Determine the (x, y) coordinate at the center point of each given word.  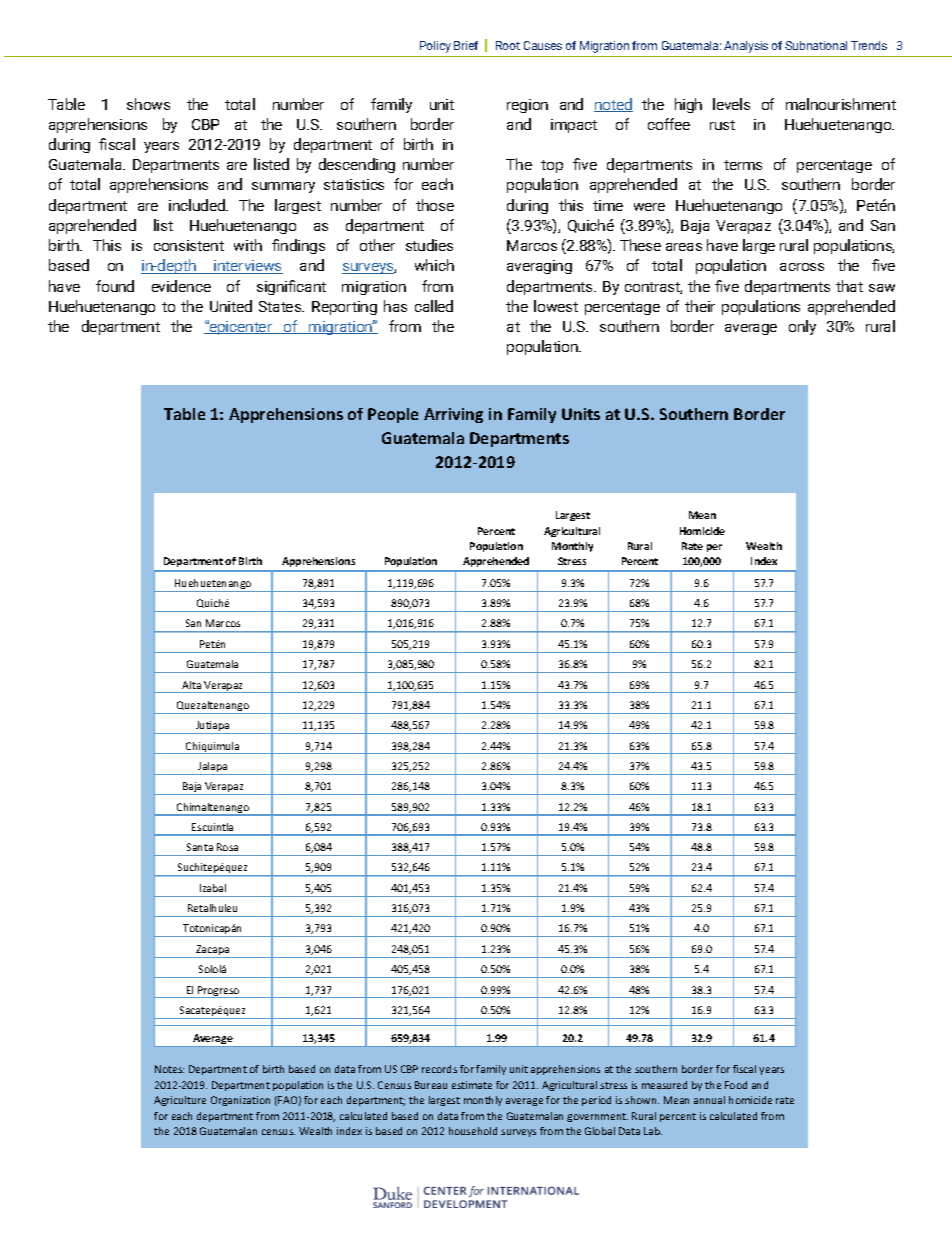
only (802, 327)
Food (736, 1085)
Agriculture (180, 1101)
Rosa (227, 847)
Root (508, 45)
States (281, 306)
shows (148, 104)
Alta (191, 685)
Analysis (746, 47)
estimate (472, 1085)
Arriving (453, 415)
